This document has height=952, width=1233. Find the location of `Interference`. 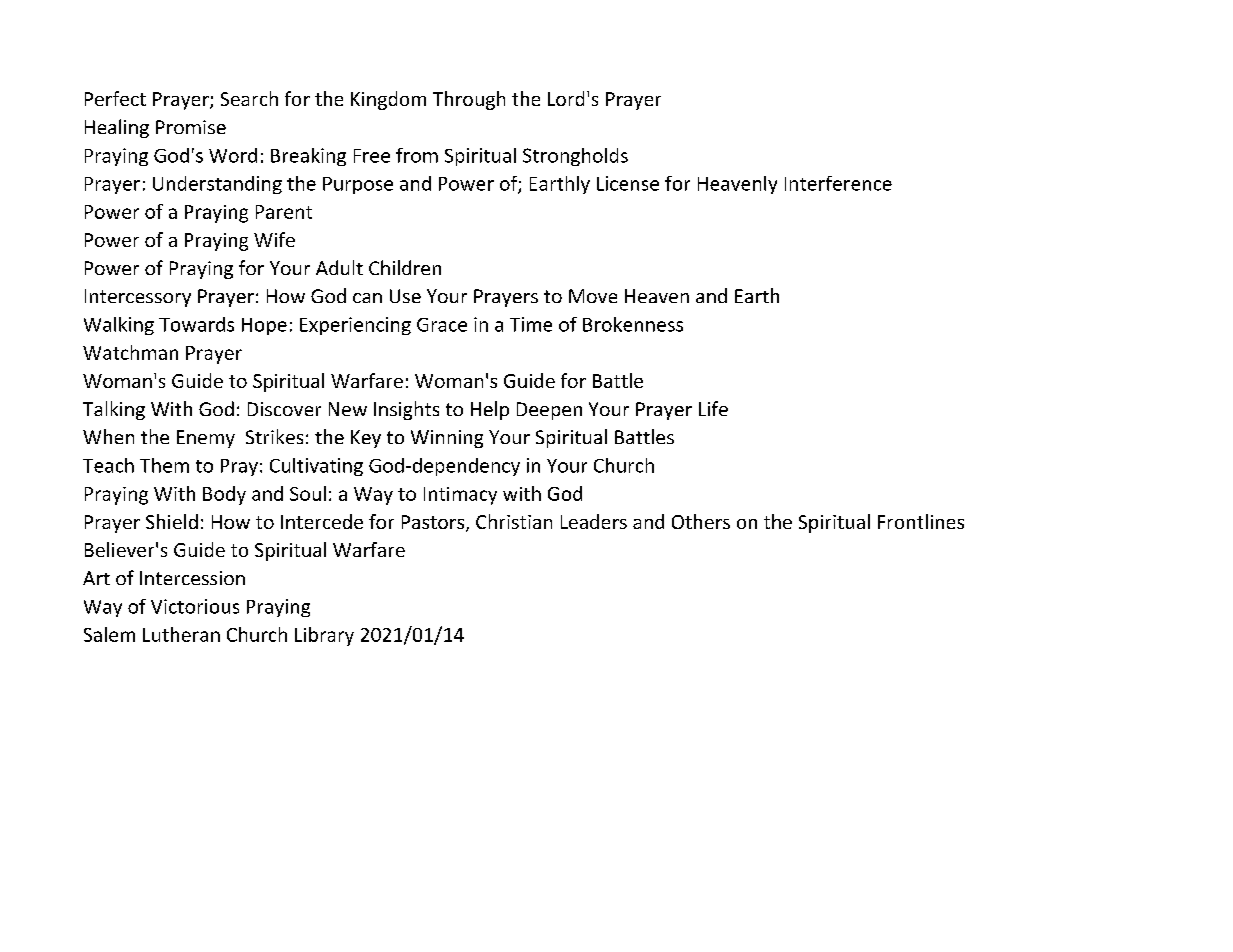

Interference is located at coordinates (838, 183).
